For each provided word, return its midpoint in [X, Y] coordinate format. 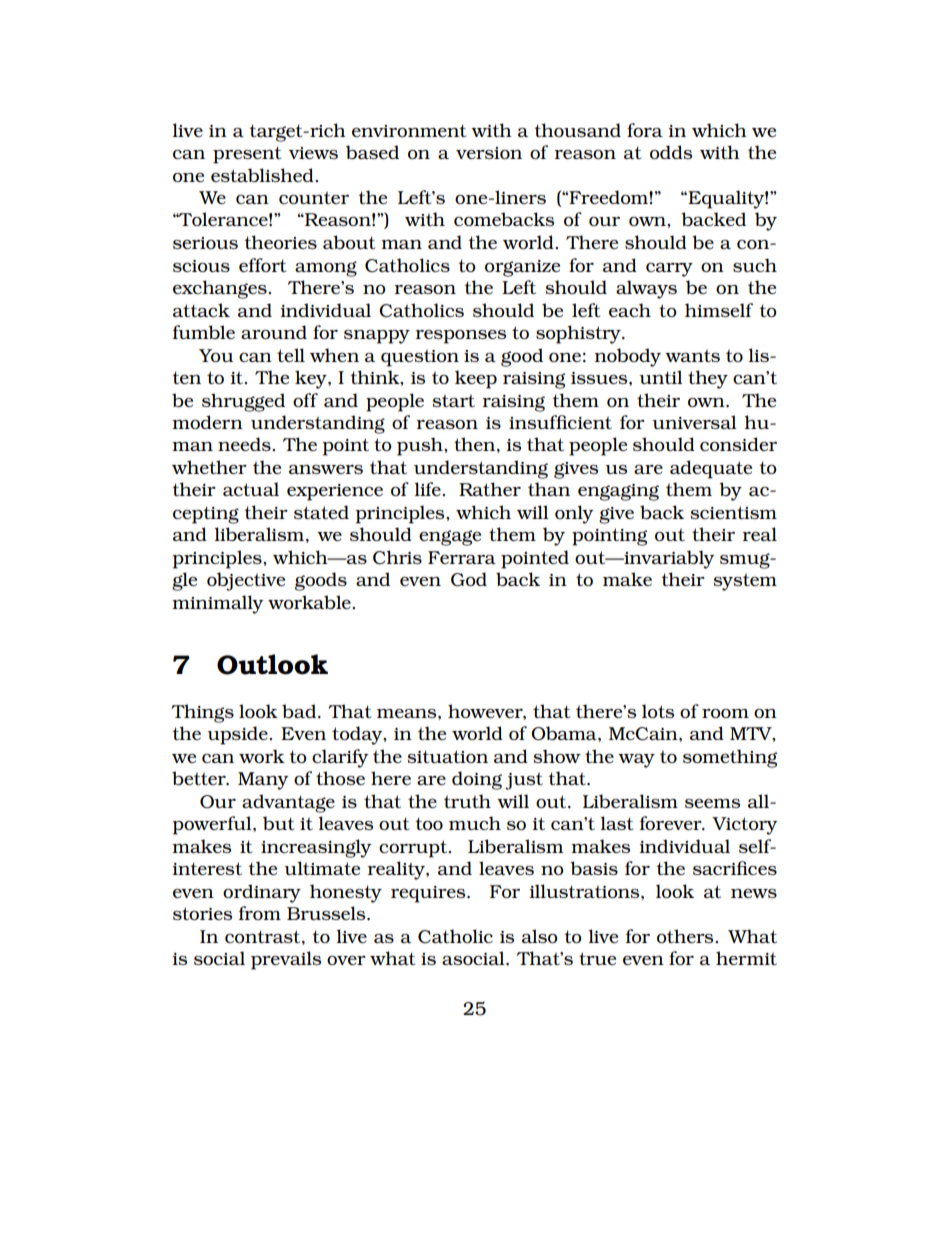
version [489, 153]
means [408, 713]
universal [694, 422]
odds [671, 152]
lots [658, 711]
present [247, 155]
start [453, 401]
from [259, 913]
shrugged [243, 402]
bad [299, 711]
